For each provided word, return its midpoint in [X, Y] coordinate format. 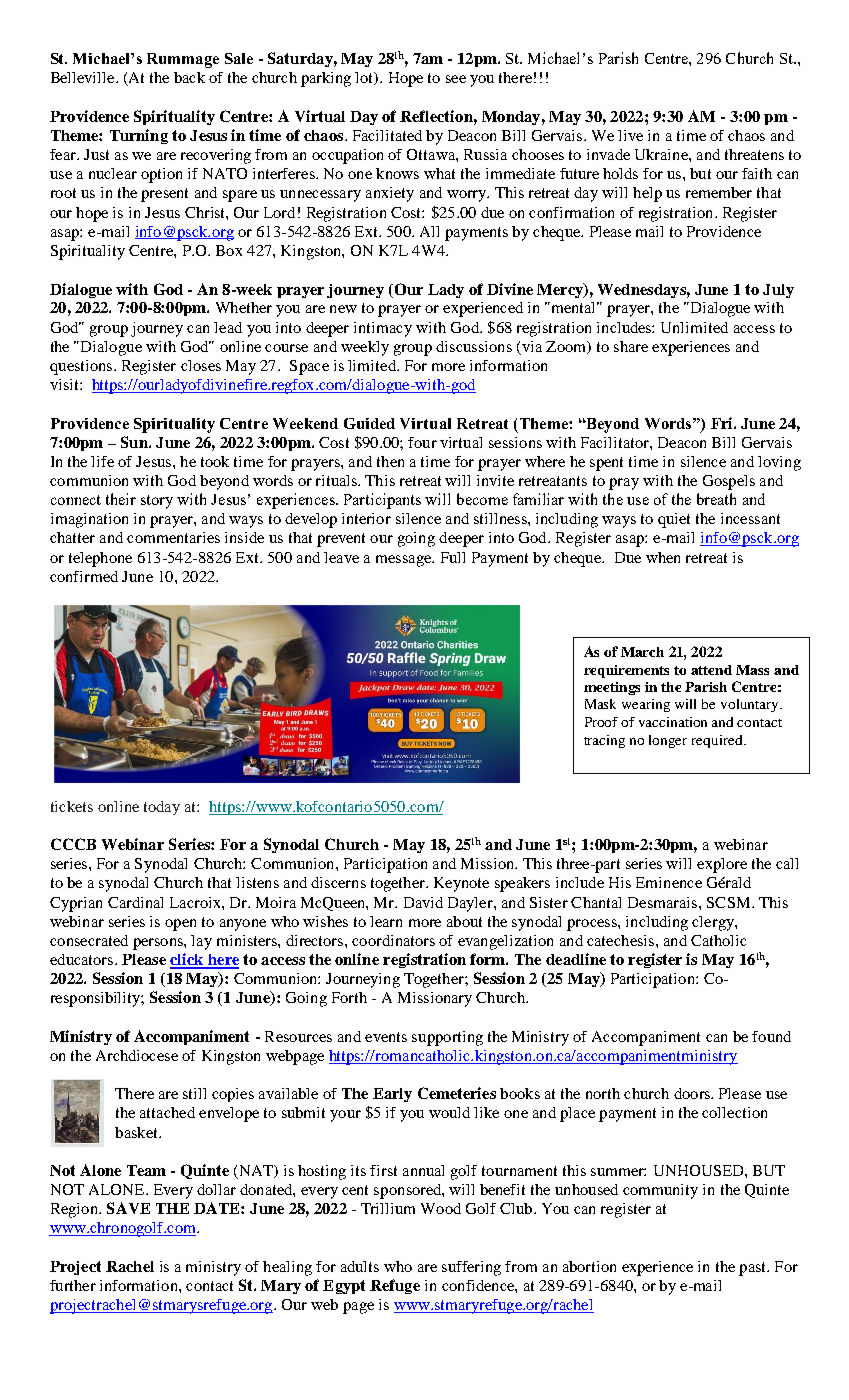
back [189, 77]
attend [711, 670]
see [456, 79]
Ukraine [662, 154]
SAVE [128, 1208]
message [405, 561]
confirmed [84, 576]
